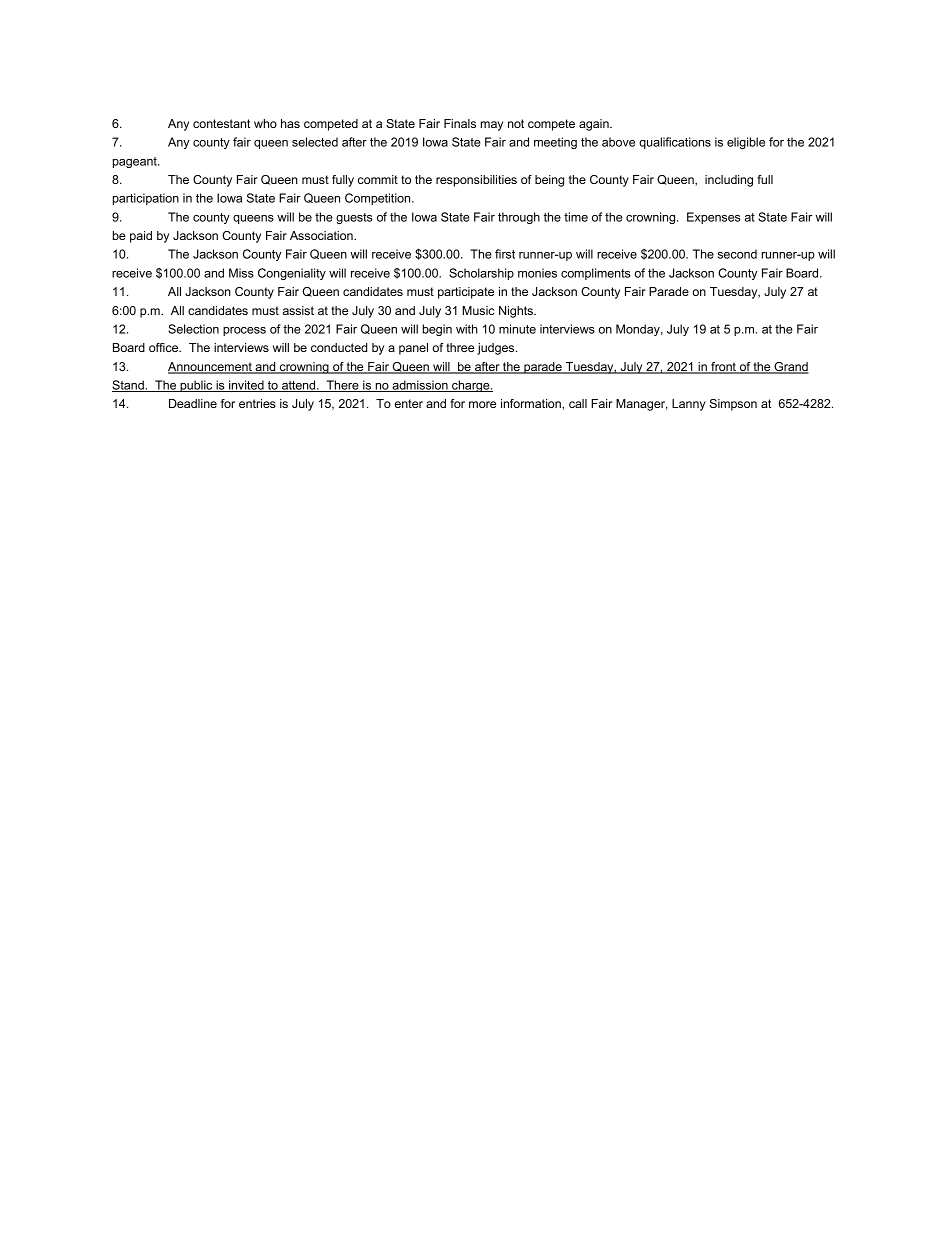  Describe the element at coordinates (141, 237) in the screenshot. I see `paid` at that location.
